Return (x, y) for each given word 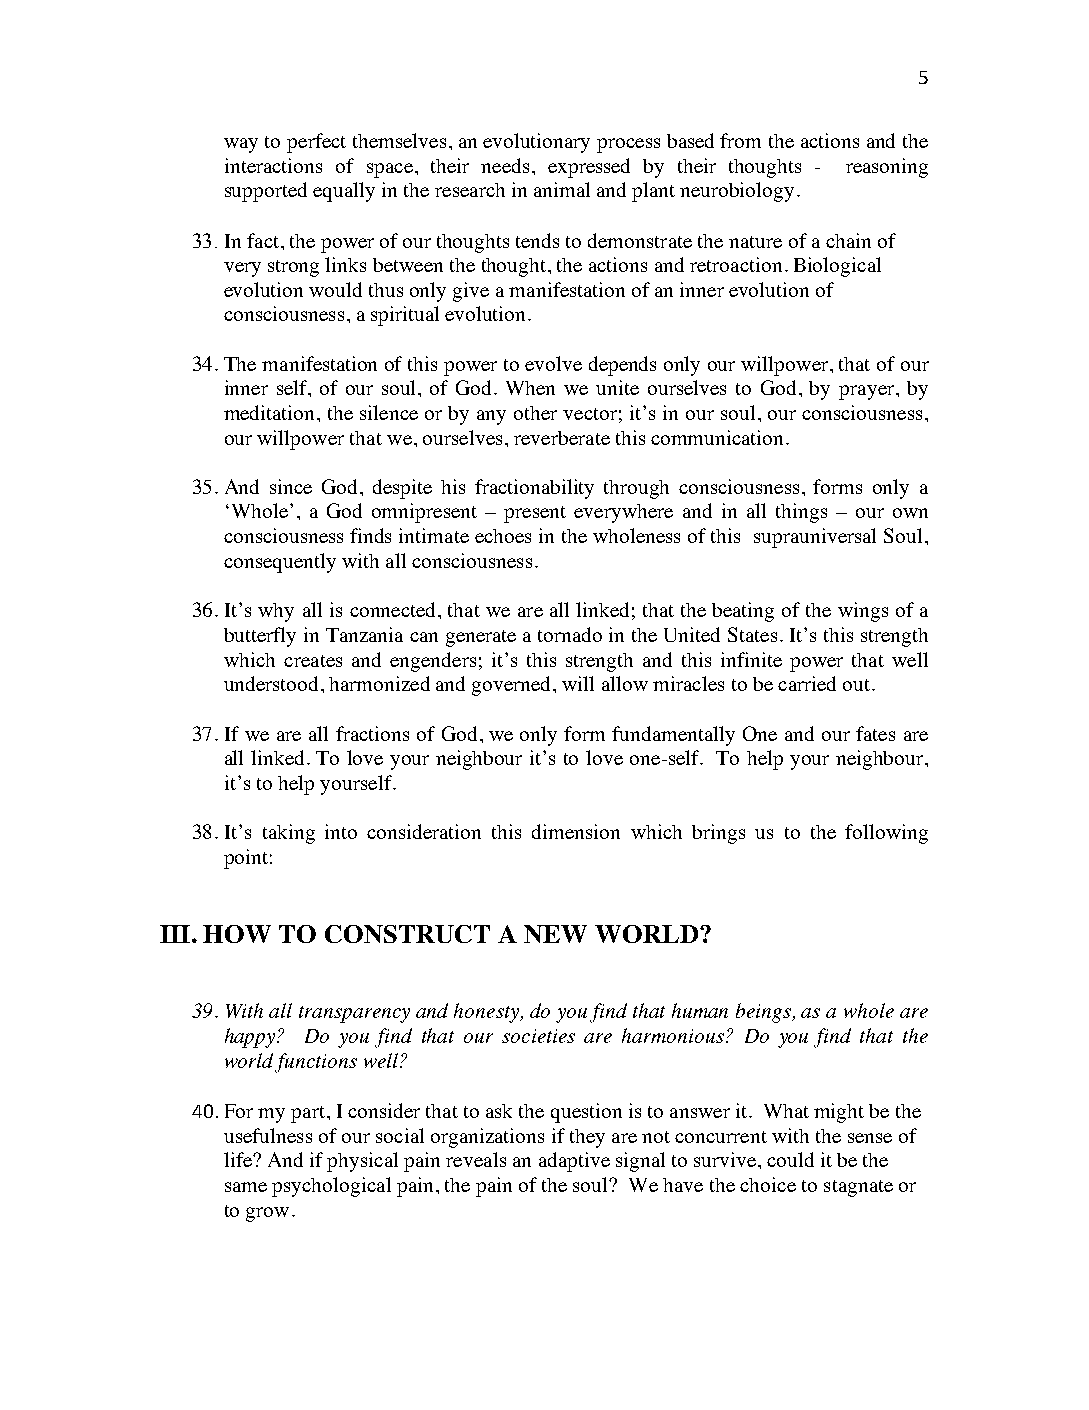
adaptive (574, 1162)
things (801, 513)
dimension (576, 831)
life (239, 1159)
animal (562, 189)
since (291, 486)
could (790, 1159)
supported (266, 192)
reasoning (887, 168)
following (886, 834)
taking (289, 834)
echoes (503, 536)
